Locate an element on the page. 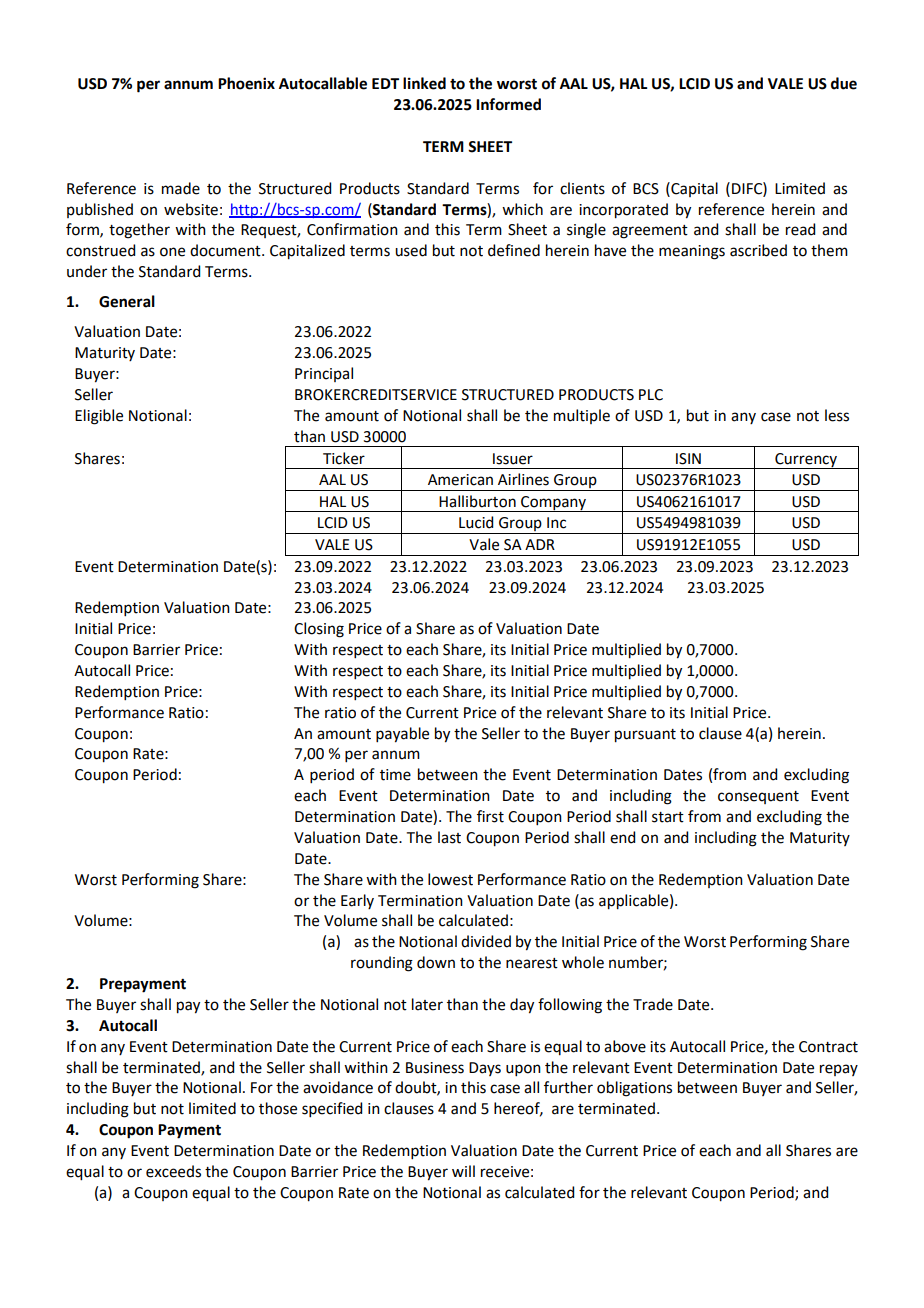 This image has width=924, height=1308. consequent is located at coordinates (758, 797).
